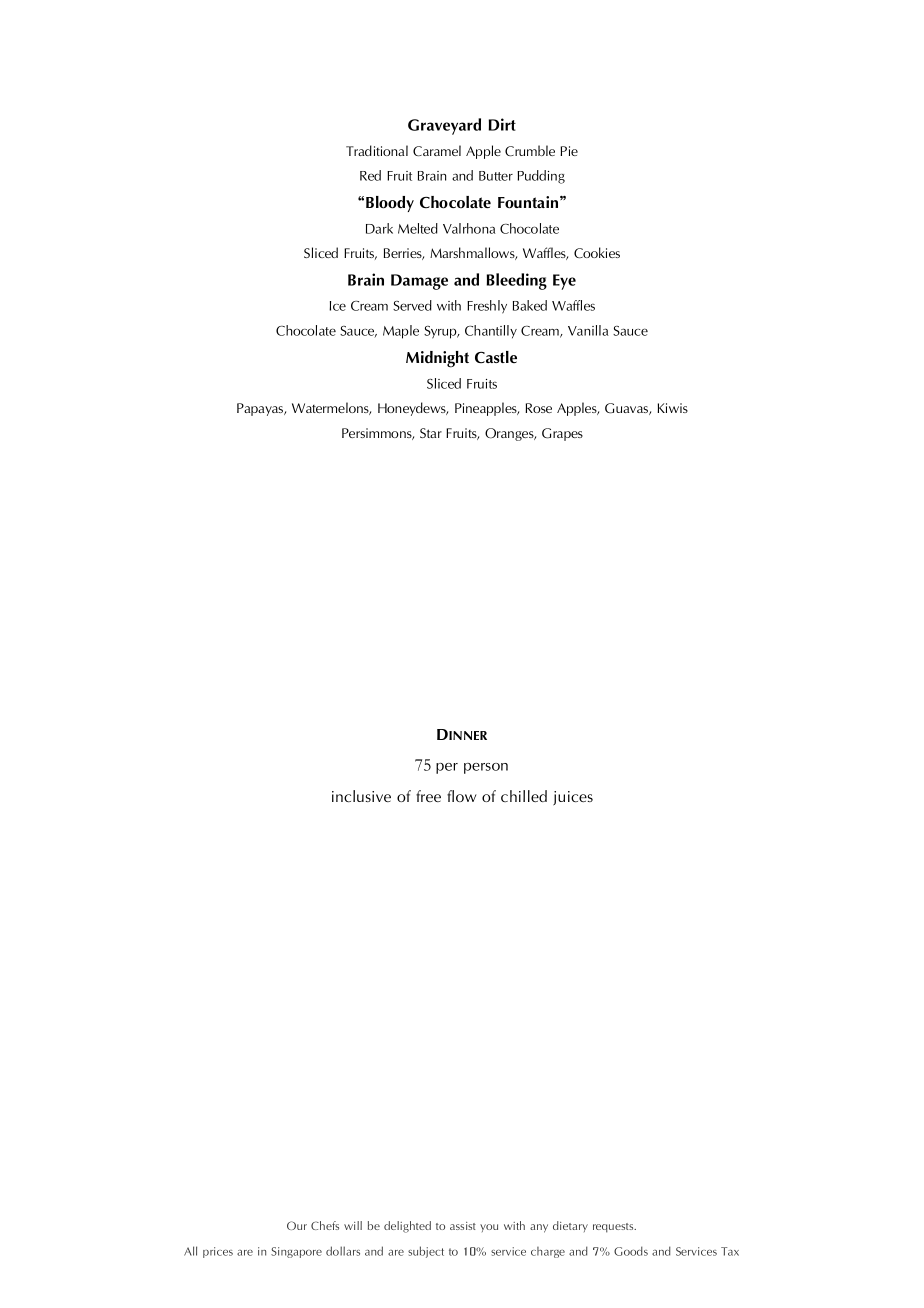 The image size is (924, 1308). Describe the element at coordinates (569, 151) in the screenshot. I see `Pie` at that location.
